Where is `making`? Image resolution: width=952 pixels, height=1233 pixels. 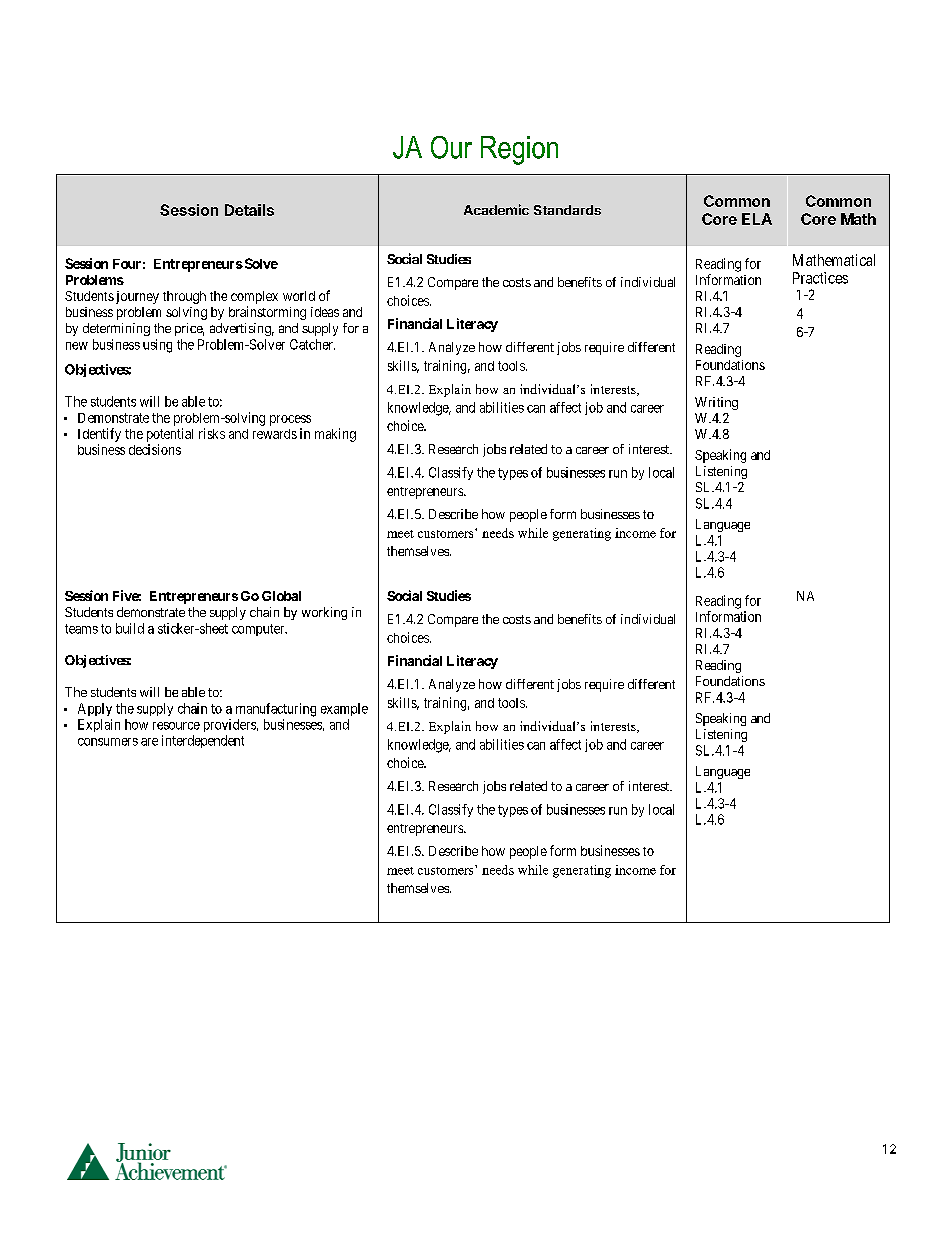 making is located at coordinates (335, 435).
